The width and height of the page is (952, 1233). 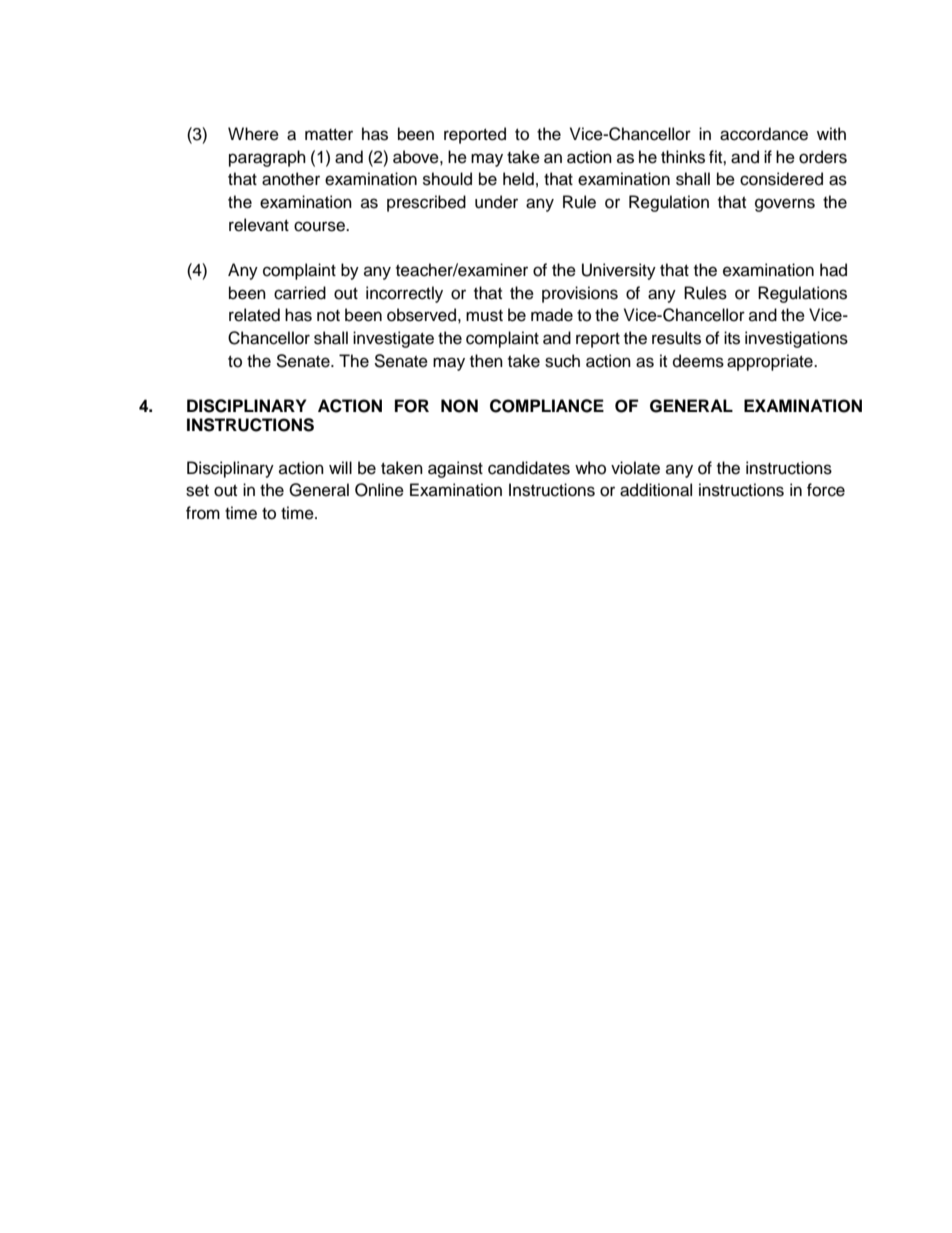 What do you see at coordinates (580, 294) in the page?
I see `provisions` at bounding box center [580, 294].
